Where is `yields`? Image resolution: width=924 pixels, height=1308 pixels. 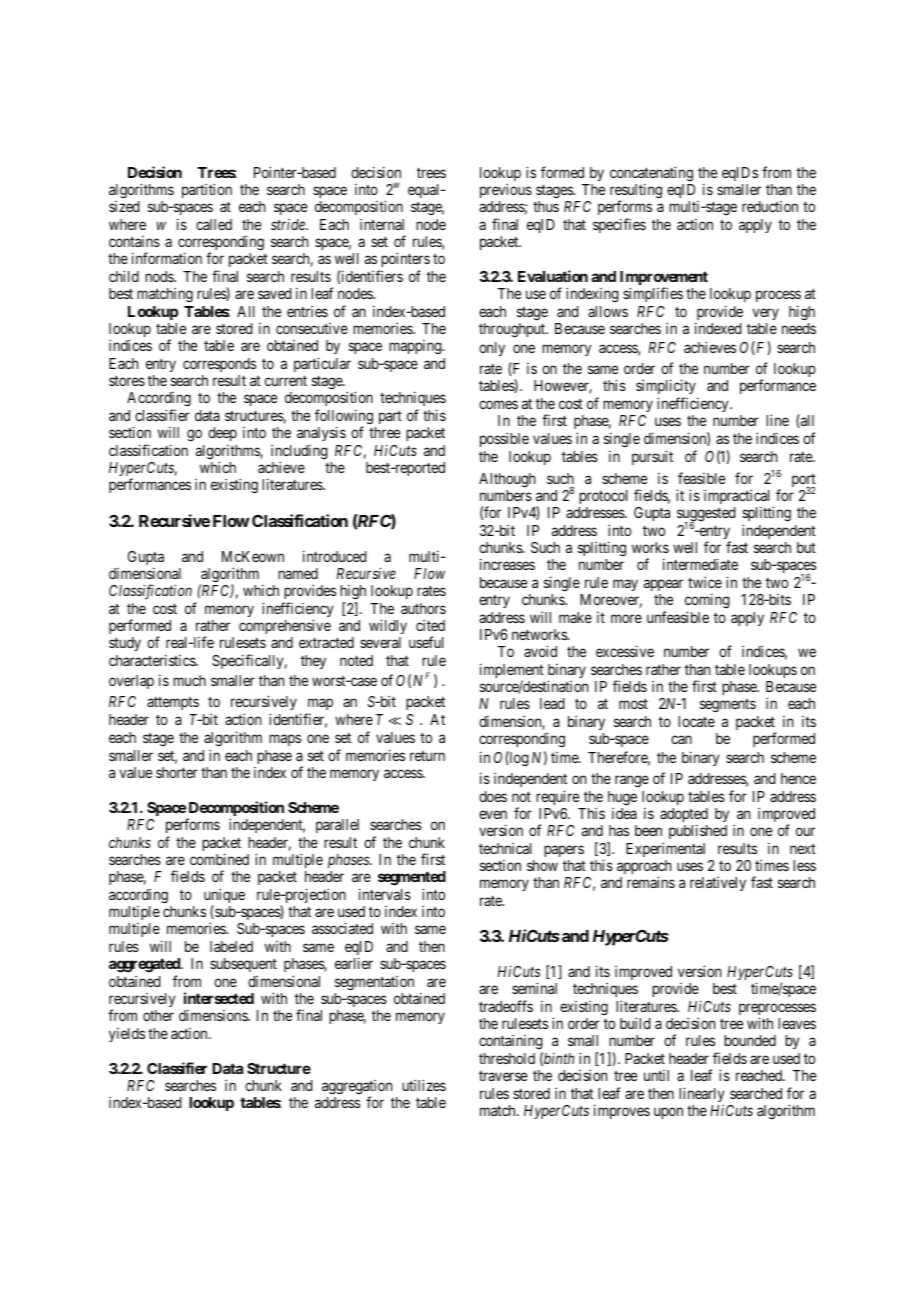 yields is located at coordinates (127, 1035).
